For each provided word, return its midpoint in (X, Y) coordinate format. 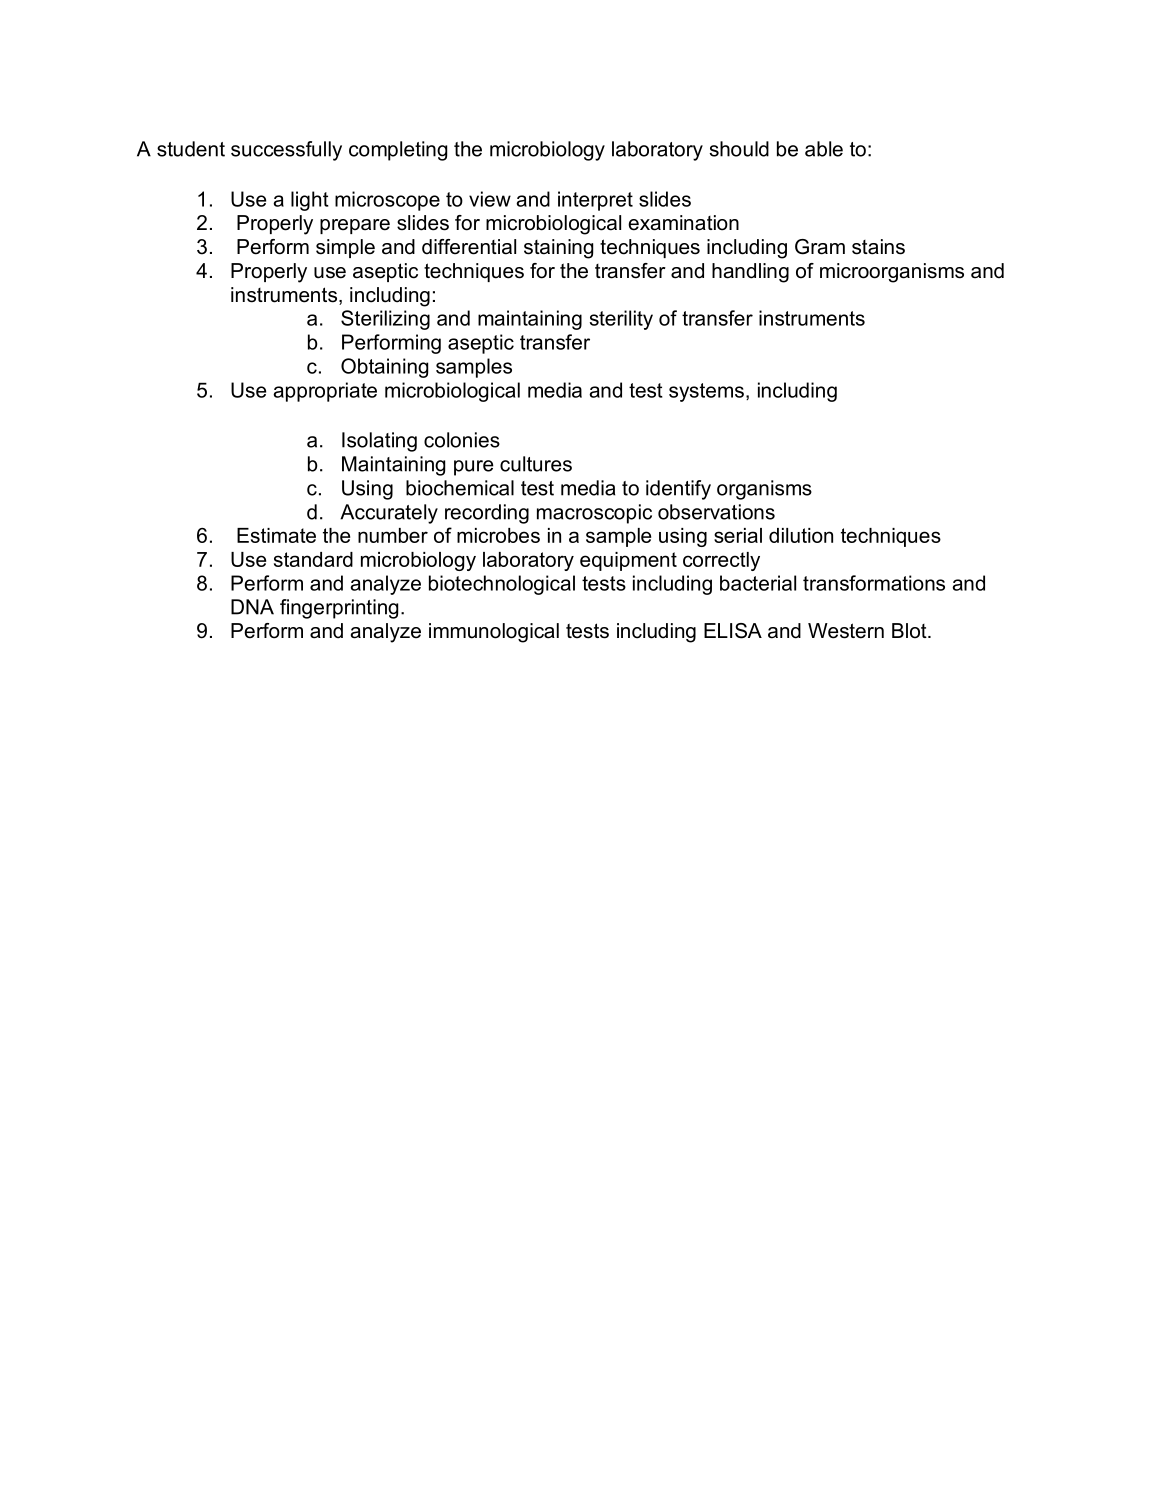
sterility (621, 320)
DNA (252, 607)
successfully (286, 151)
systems (706, 392)
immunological (494, 633)
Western (846, 631)
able (824, 149)
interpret (595, 201)
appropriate (325, 392)
